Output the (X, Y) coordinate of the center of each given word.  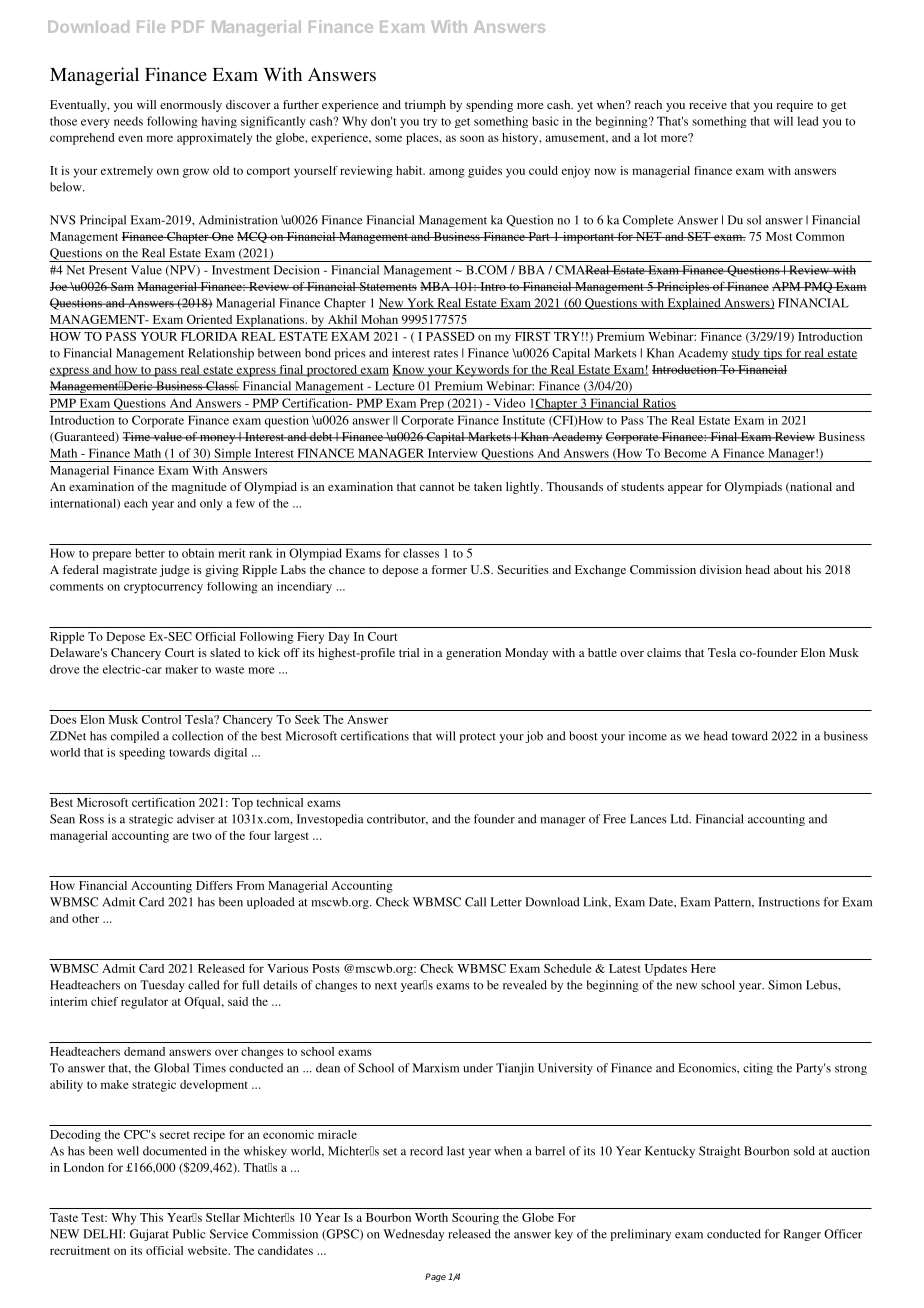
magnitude (199, 488)
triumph (425, 106)
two (202, 836)
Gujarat (149, 1235)
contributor (397, 819)
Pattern (734, 902)
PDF (188, 27)
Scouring (475, 1219)
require (794, 106)
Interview (453, 453)
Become (685, 453)
